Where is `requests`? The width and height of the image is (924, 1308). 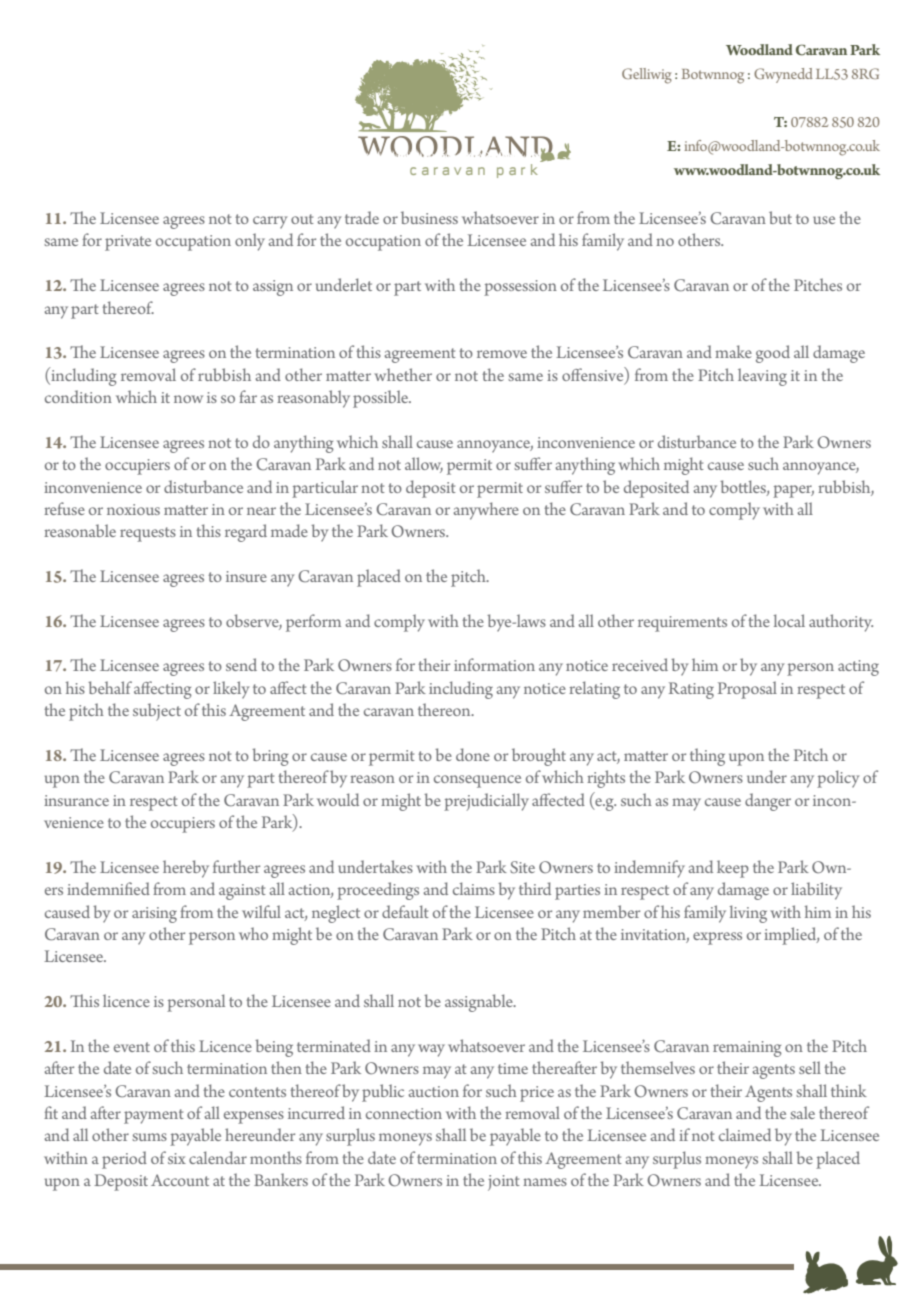
requests is located at coordinates (148, 534).
